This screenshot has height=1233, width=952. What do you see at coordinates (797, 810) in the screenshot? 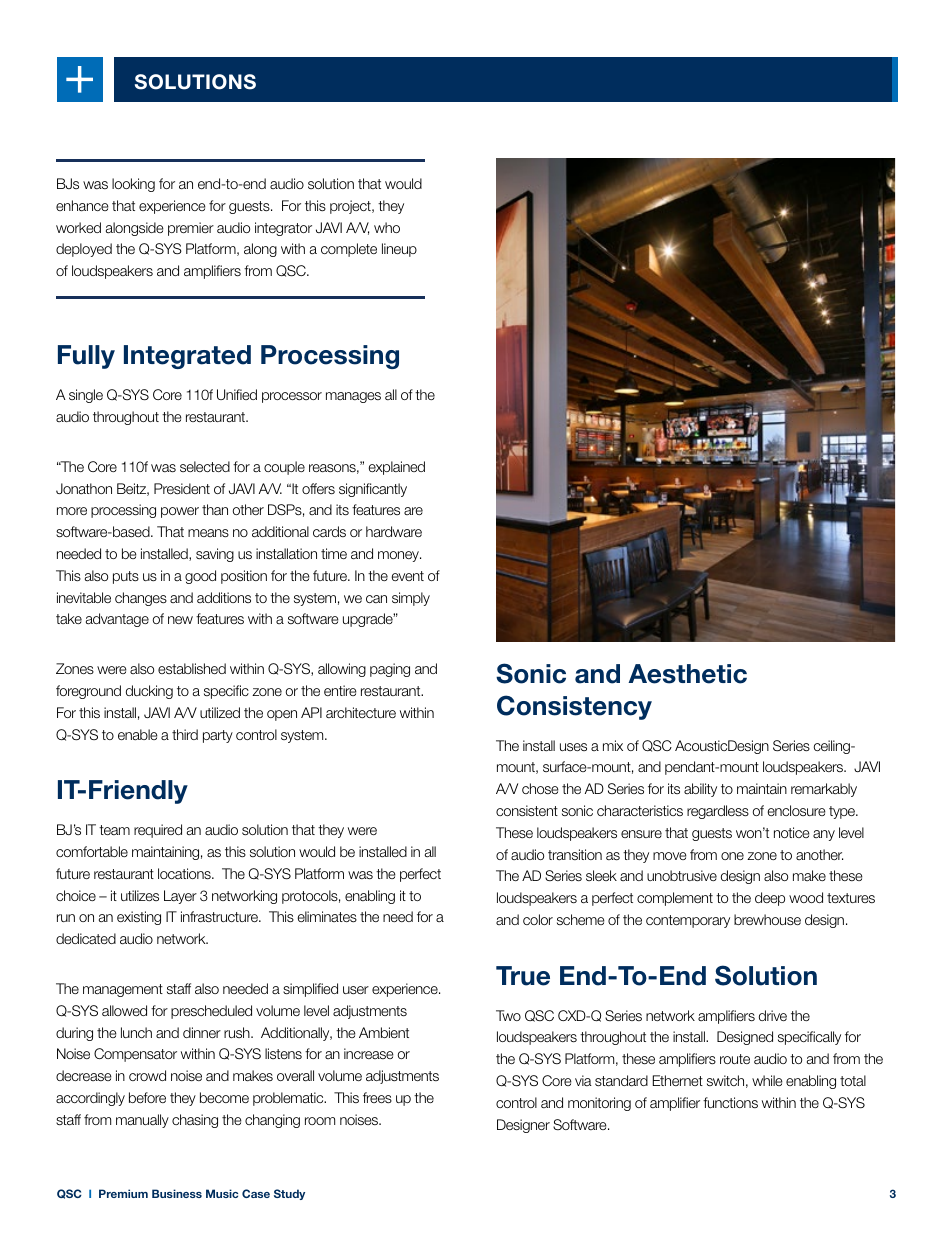
I see `enclosure` at bounding box center [797, 810].
